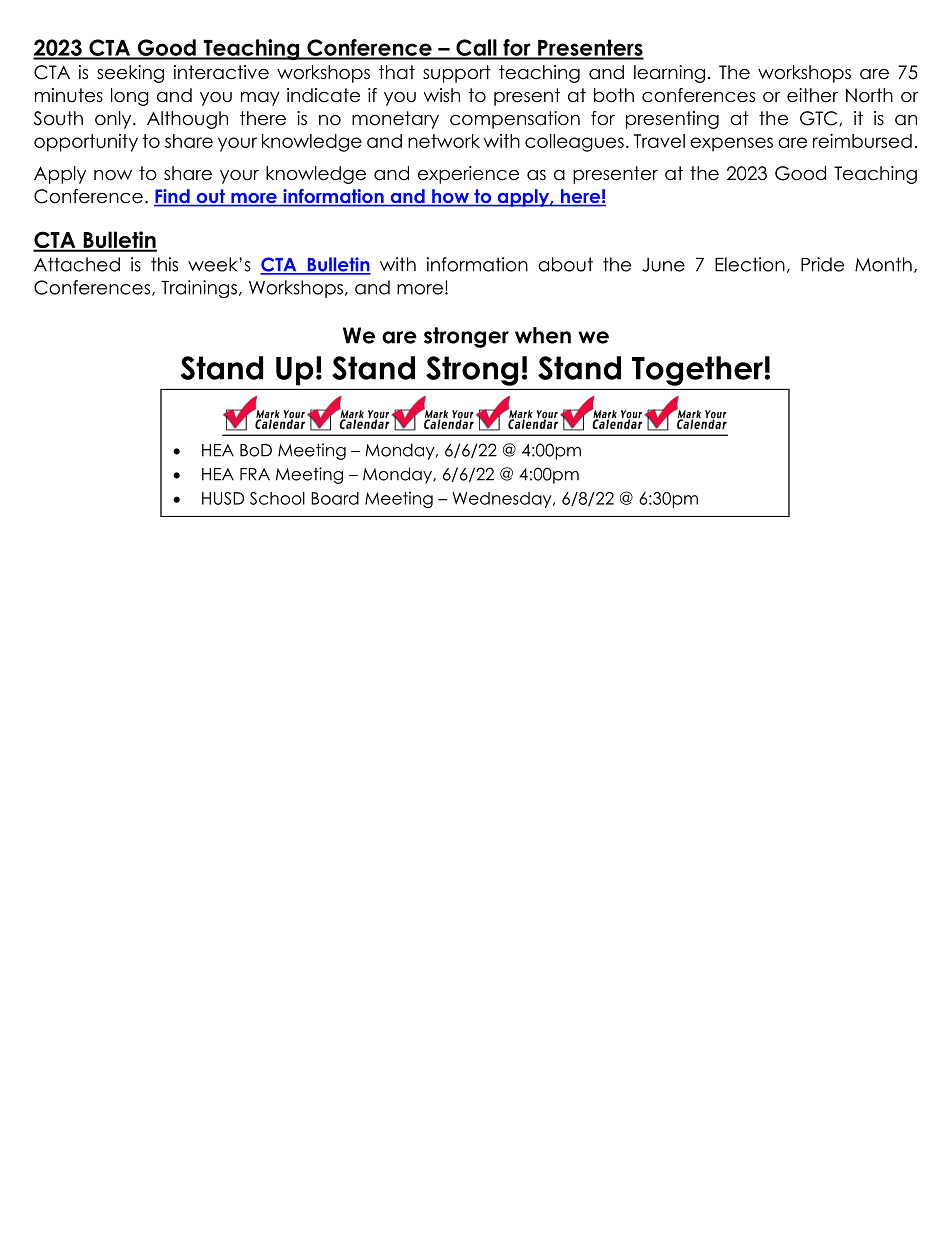 This document has height=1233, width=952. What do you see at coordinates (750, 264) in the document?
I see `Election` at bounding box center [750, 264].
